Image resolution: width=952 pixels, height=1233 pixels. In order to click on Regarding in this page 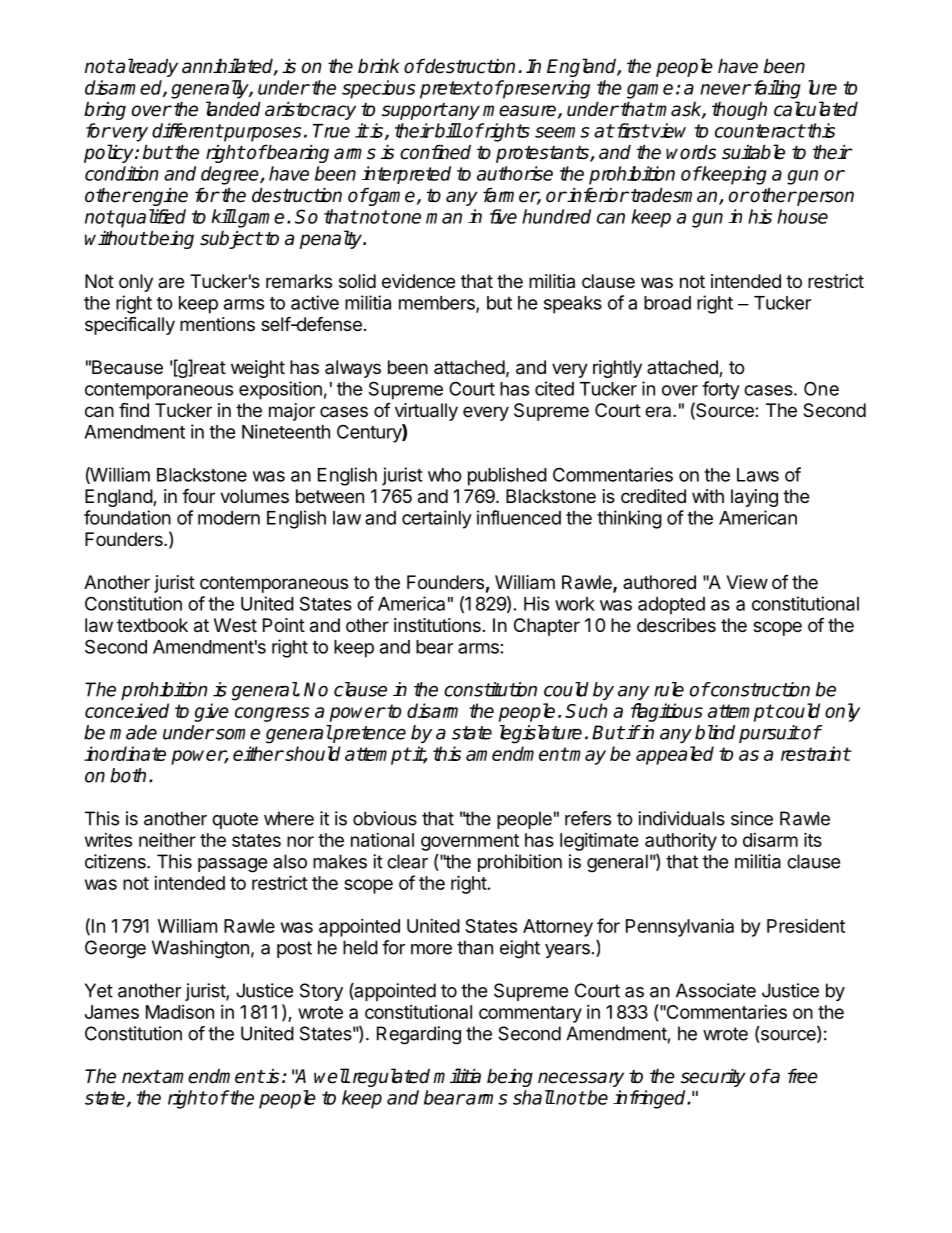, I will do `click(419, 1035)`.
